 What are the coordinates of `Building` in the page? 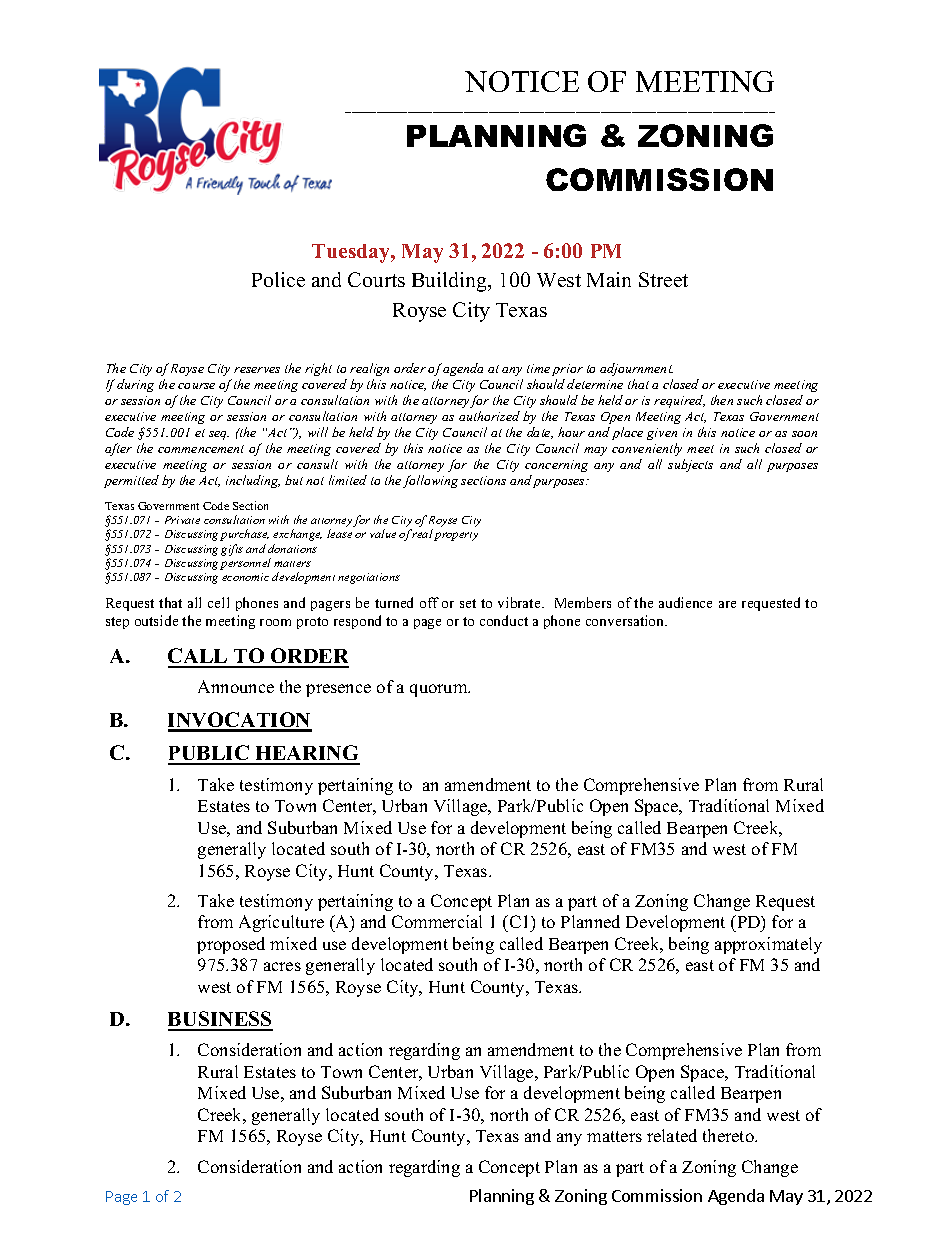 It's located at (451, 282).
